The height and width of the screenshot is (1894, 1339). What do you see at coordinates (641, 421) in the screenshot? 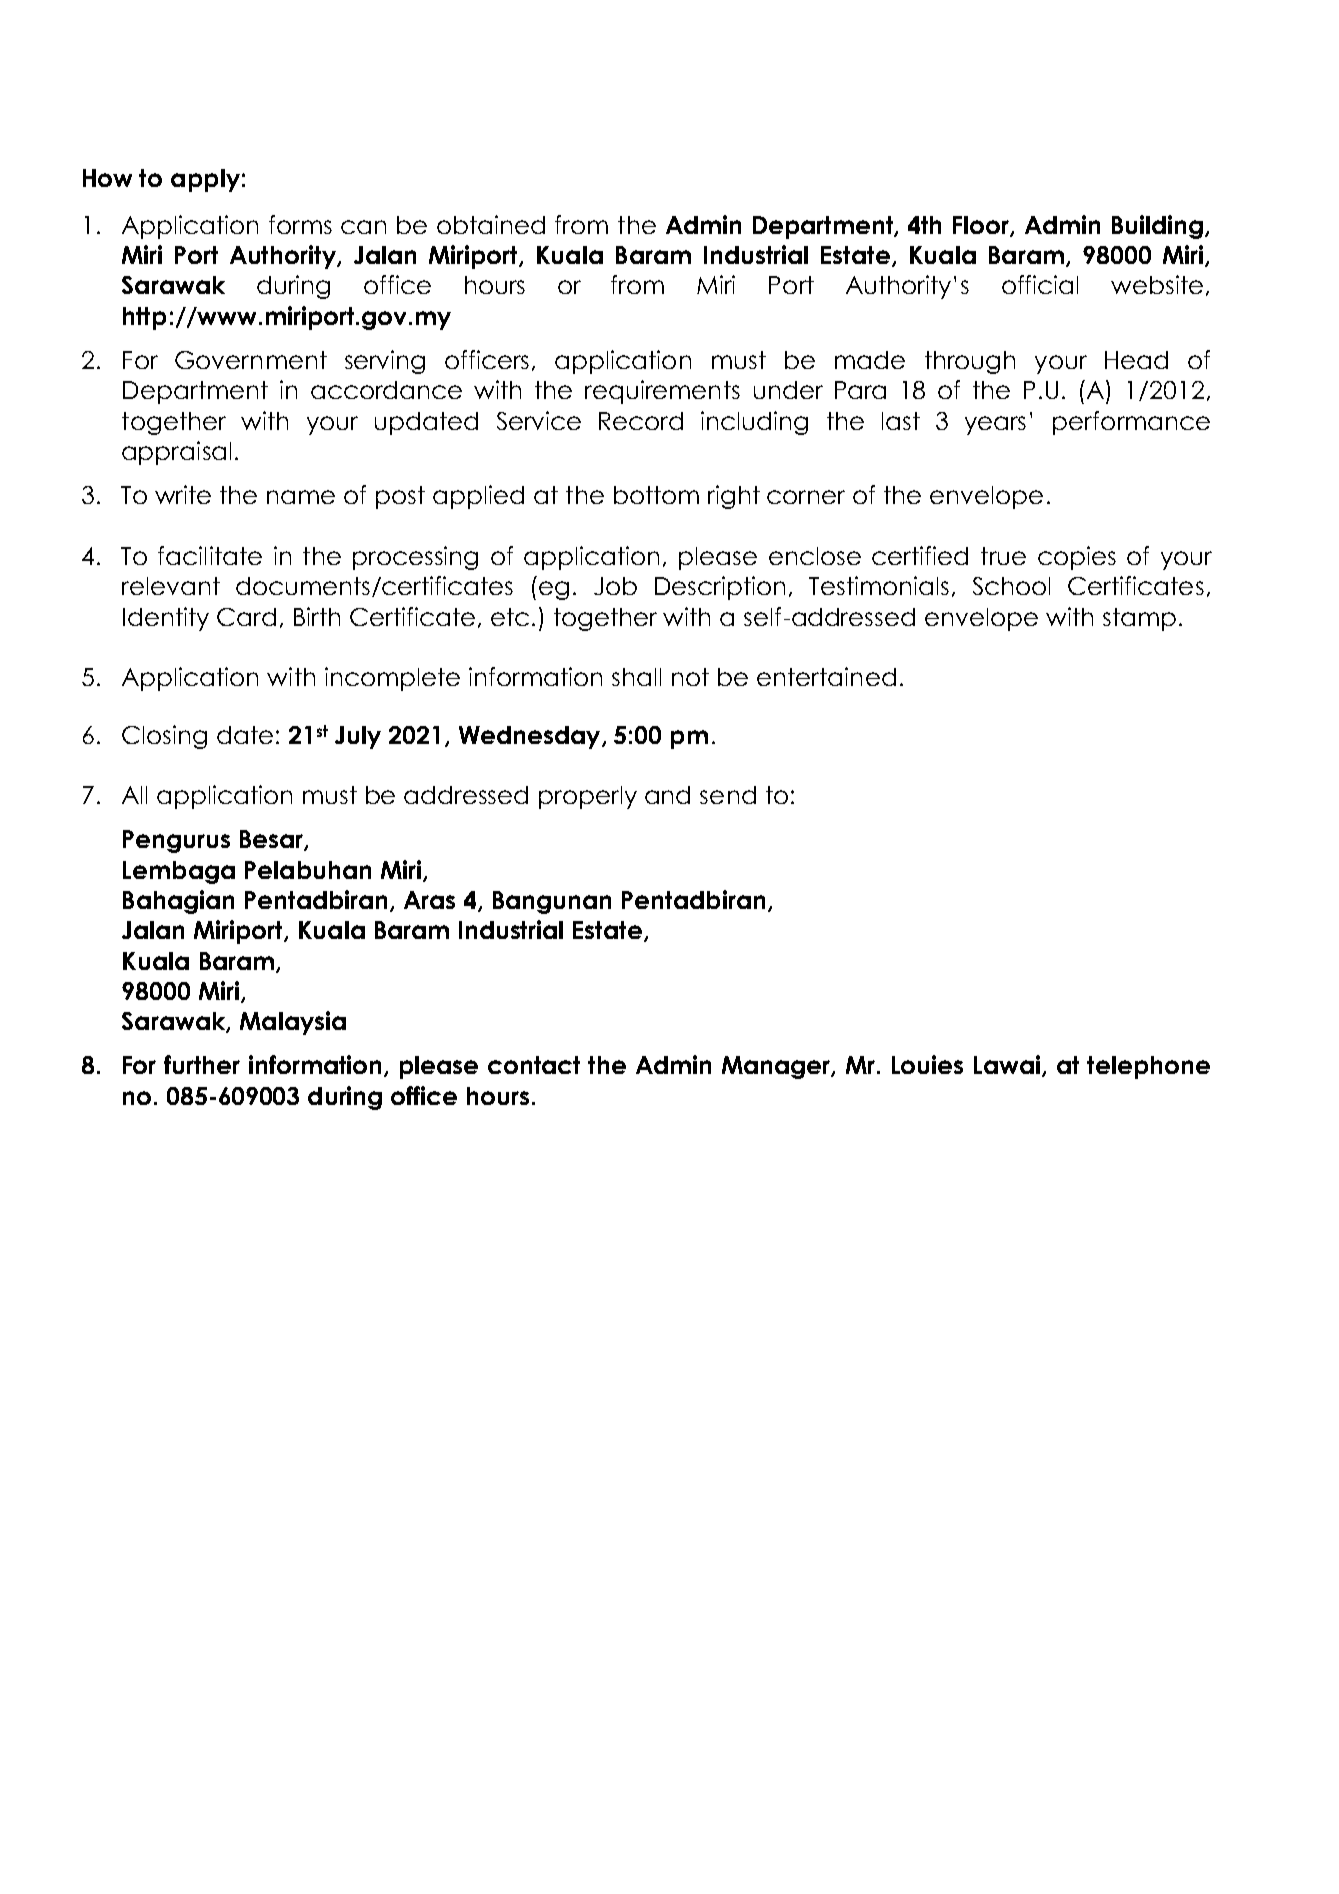
I see `Record` at bounding box center [641, 421].
